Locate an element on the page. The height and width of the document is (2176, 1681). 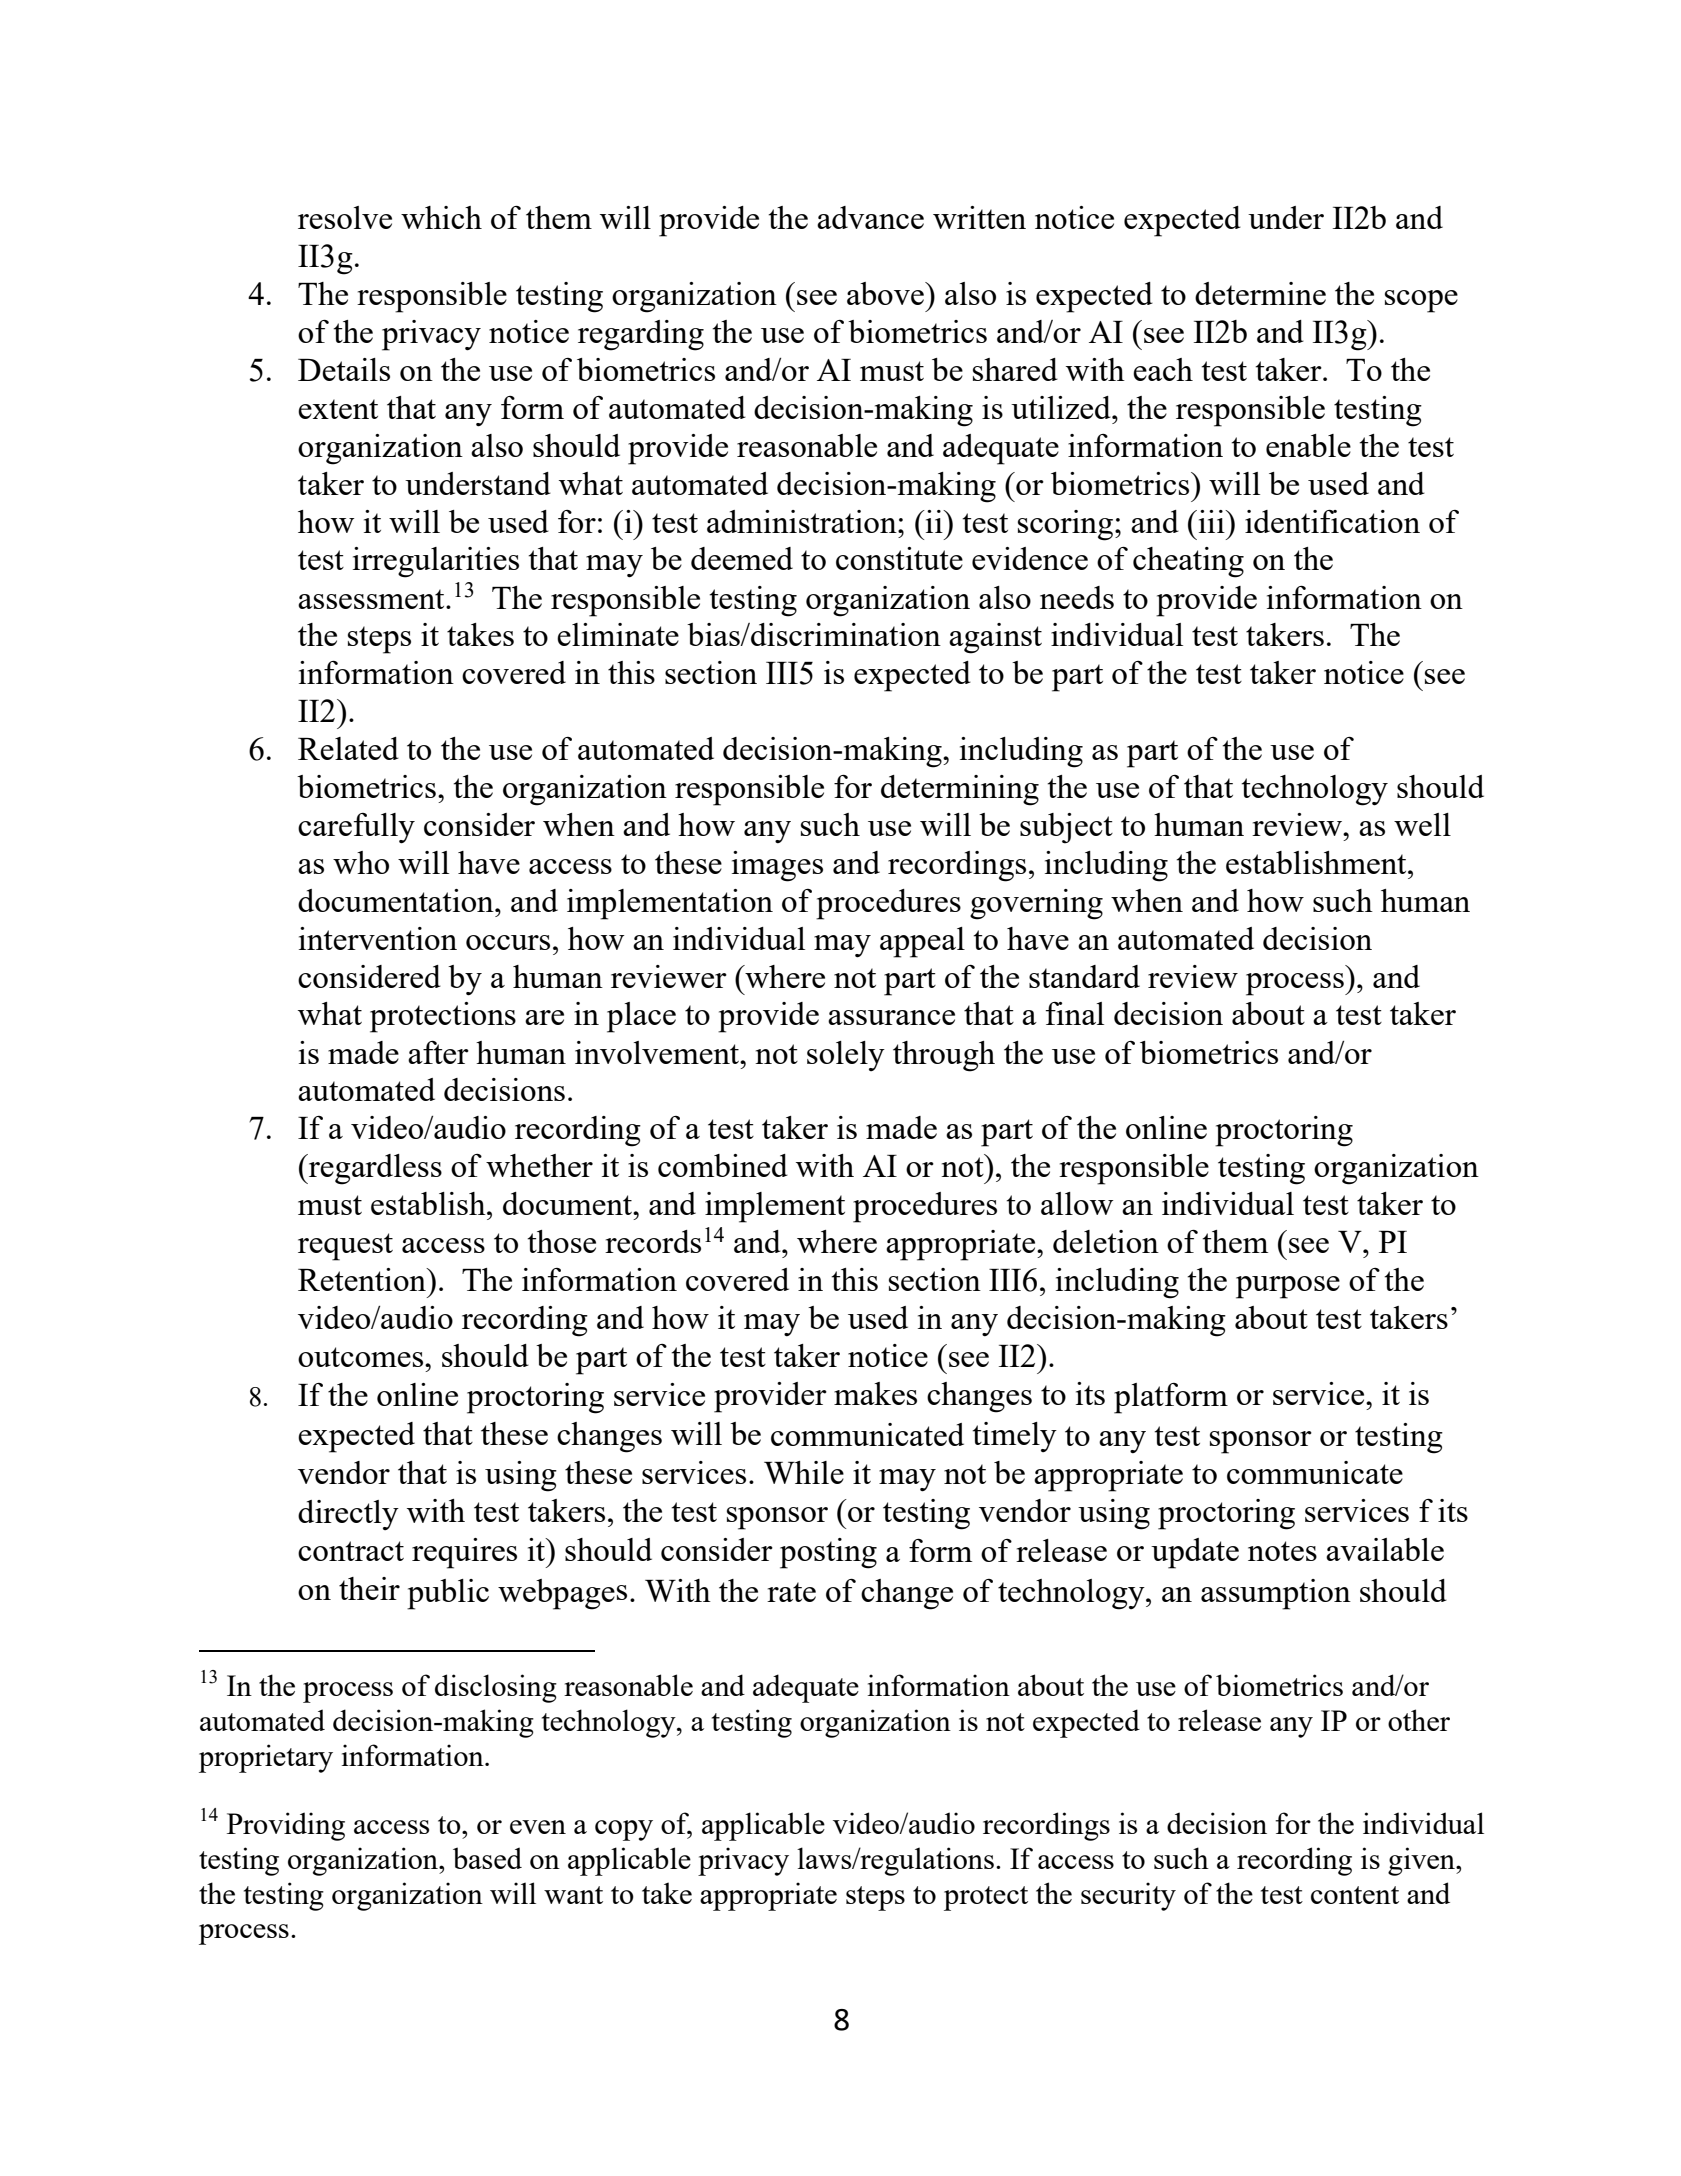
determining is located at coordinates (960, 790).
